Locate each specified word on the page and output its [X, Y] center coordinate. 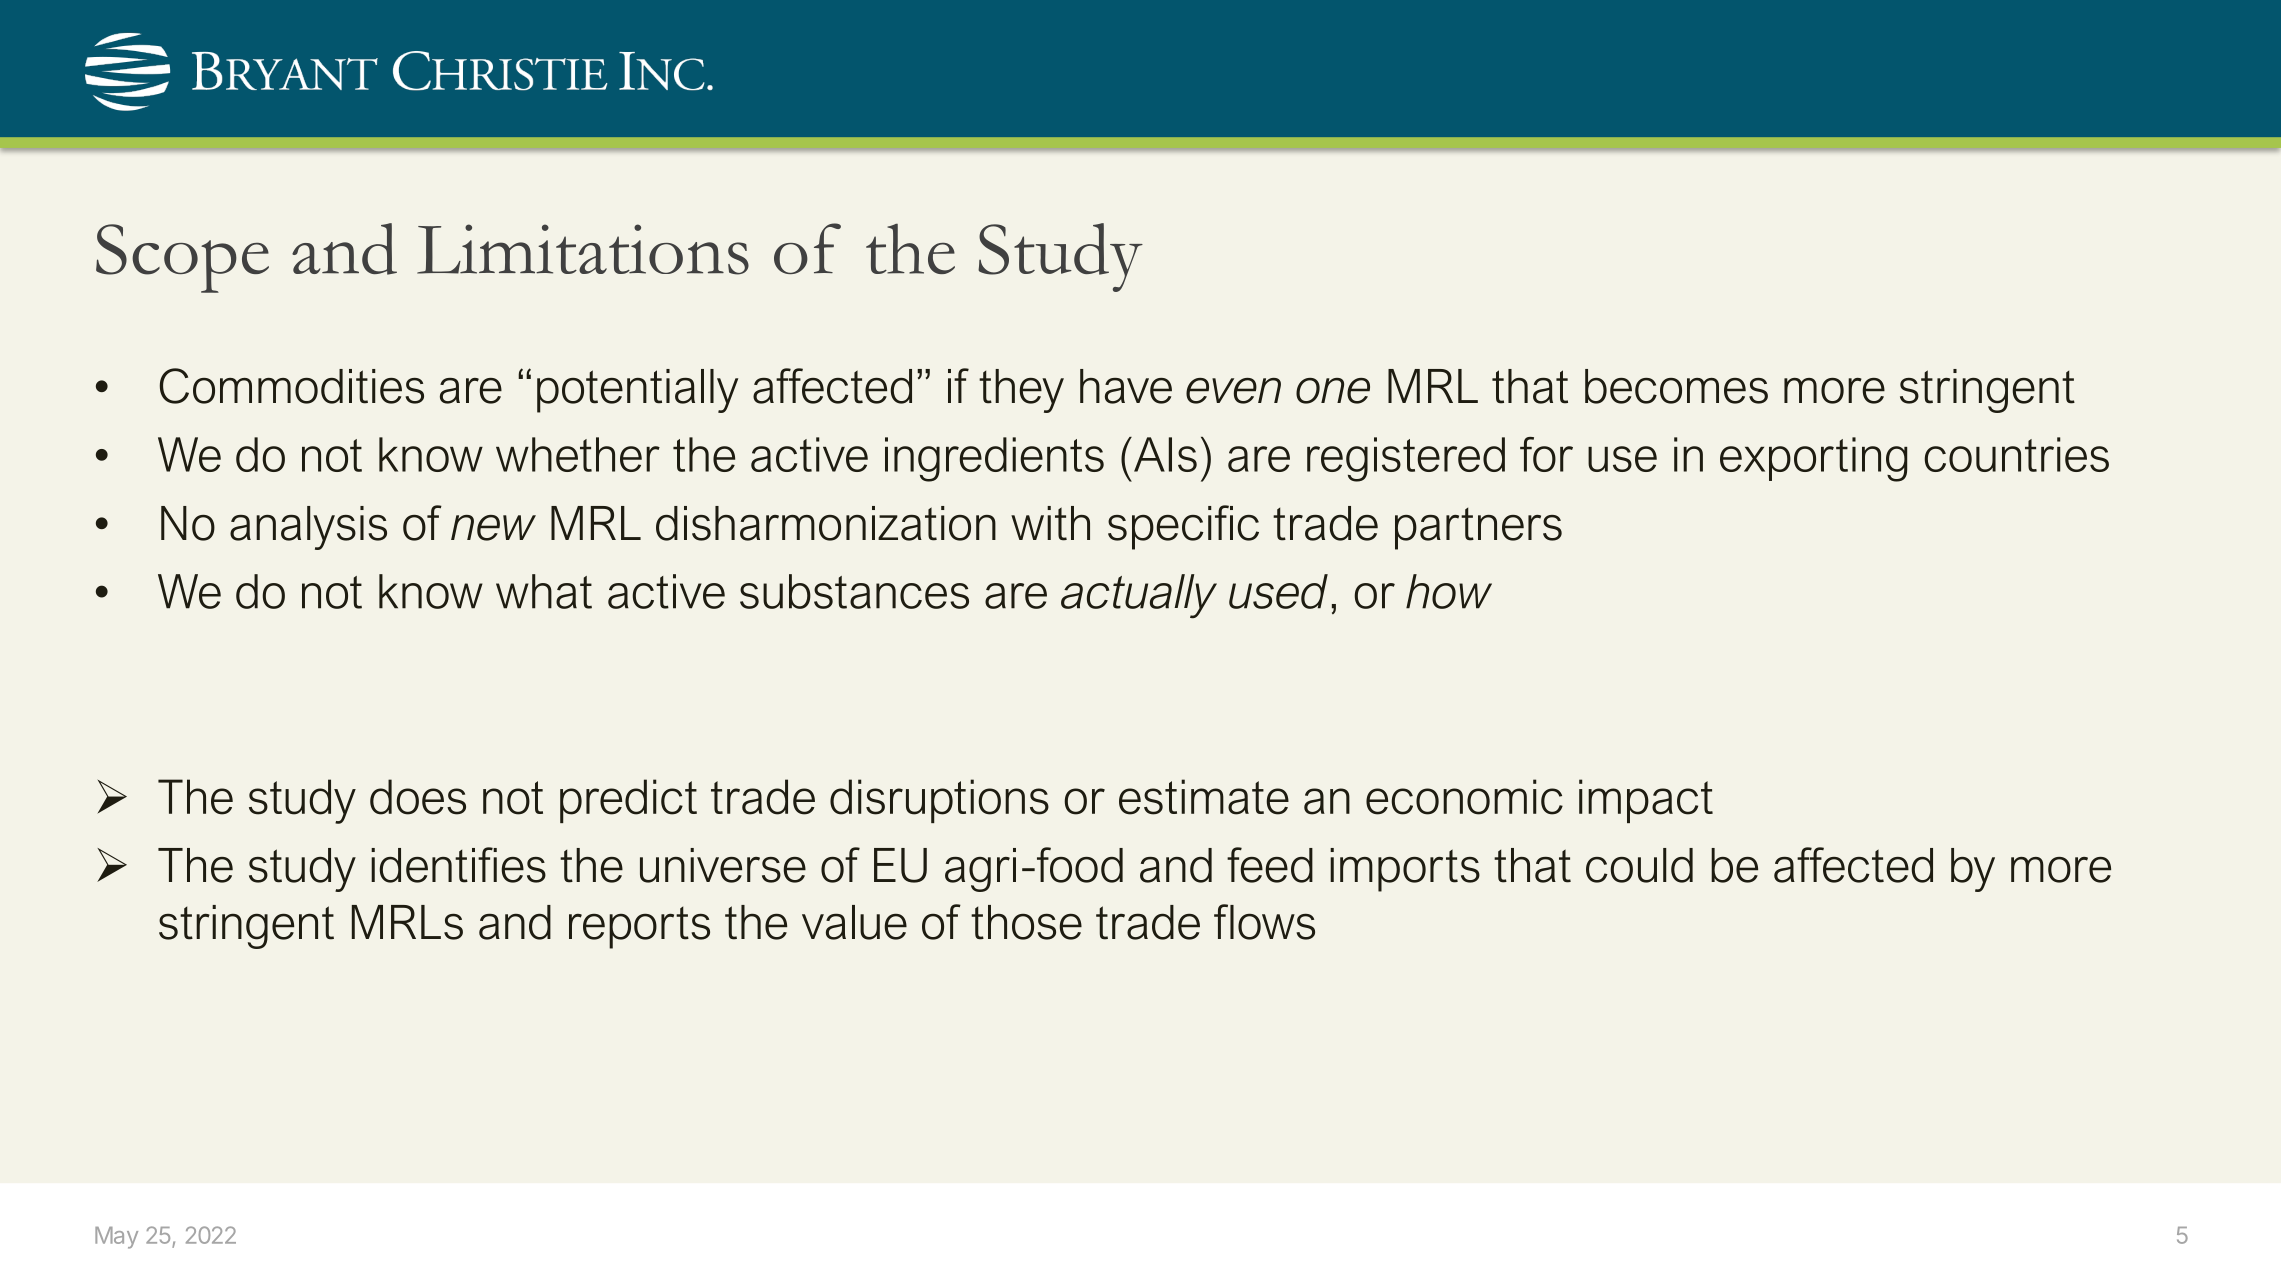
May [116, 1238]
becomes [1676, 386]
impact [1646, 801]
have [1126, 386]
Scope [182, 258]
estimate [1204, 797]
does [418, 797]
